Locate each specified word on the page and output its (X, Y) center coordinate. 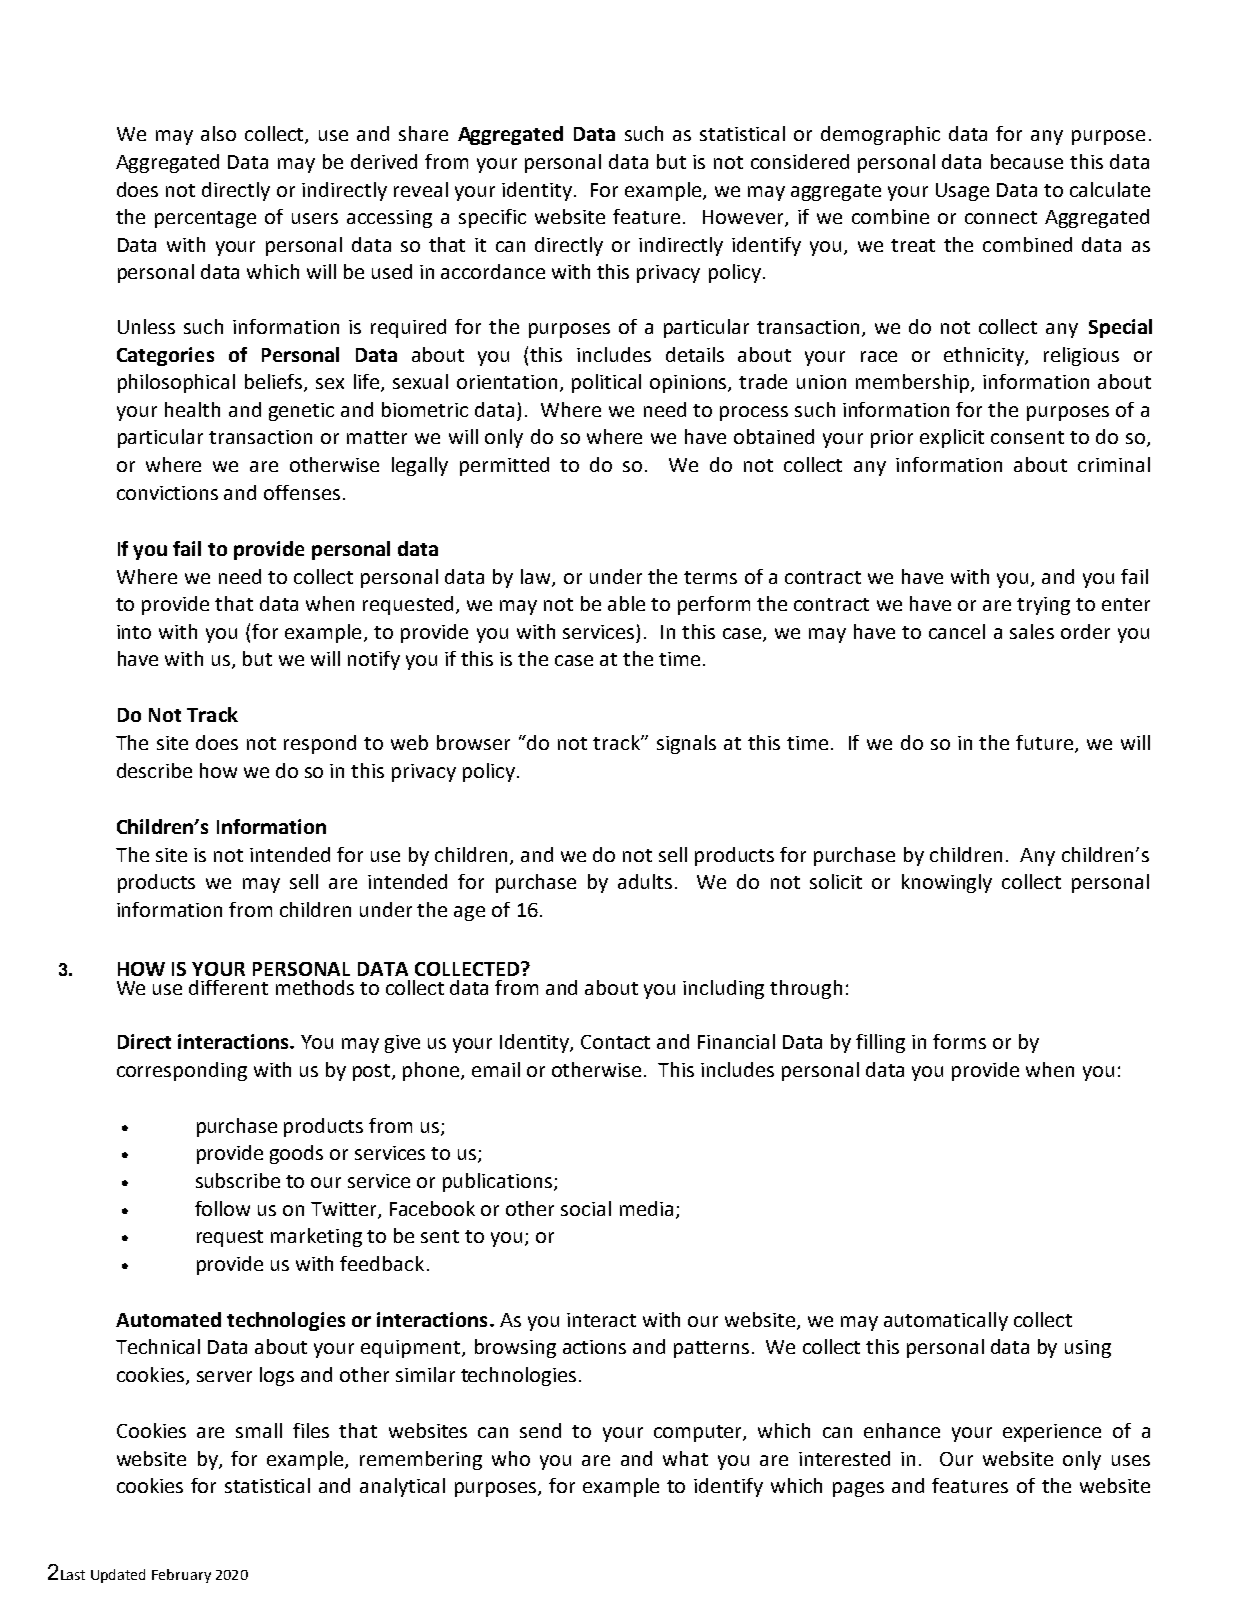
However (744, 218)
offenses (302, 492)
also (218, 133)
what (685, 1458)
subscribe (238, 1180)
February (181, 1576)
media (646, 1208)
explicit (952, 438)
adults (645, 881)
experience (1052, 1433)
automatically (946, 1321)
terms (710, 577)
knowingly (947, 883)
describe (154, 770)
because (1027, 161)
